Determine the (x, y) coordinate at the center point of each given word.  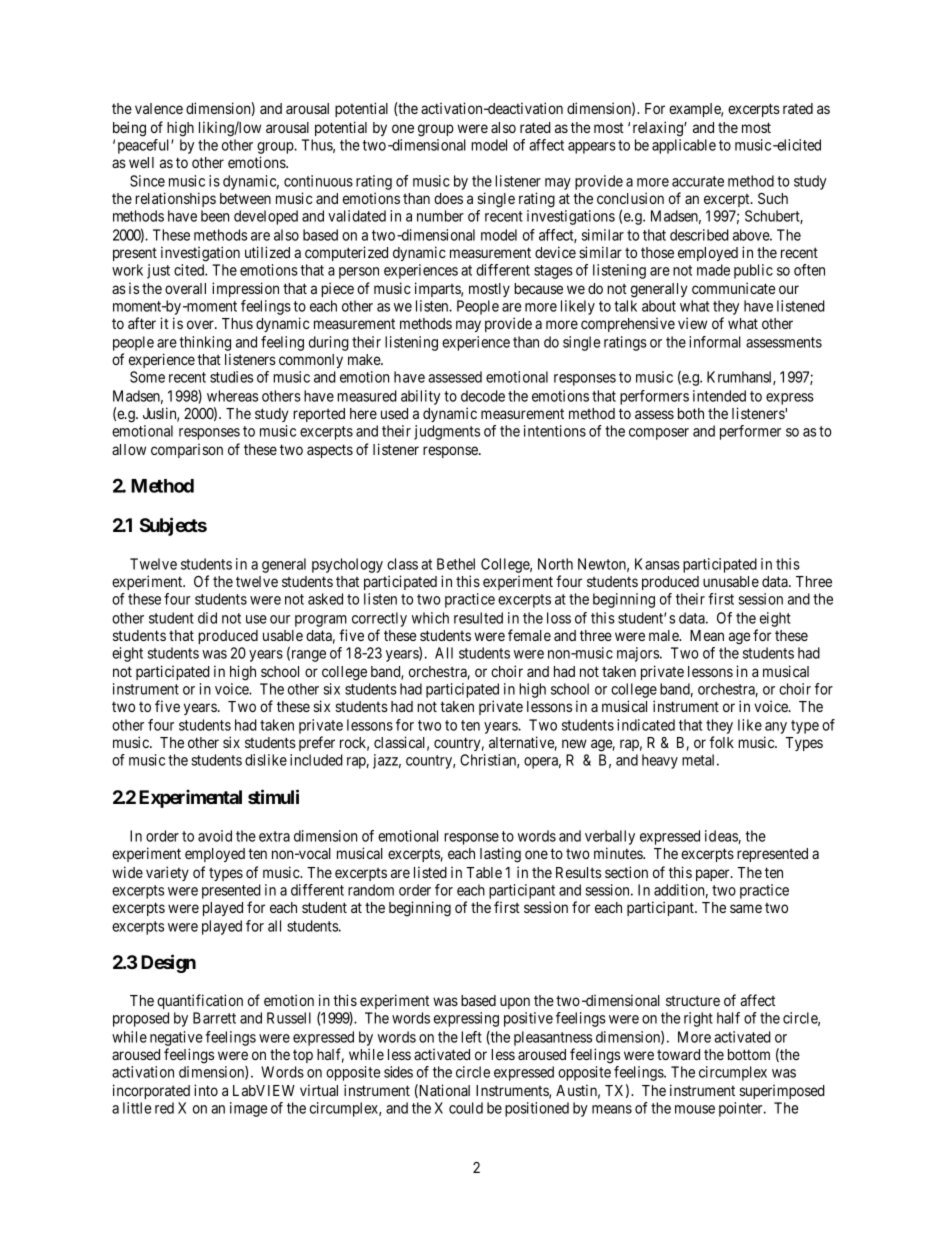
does (448, 198)
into (206, 1090)
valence (159, 108)
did (207, 618)
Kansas (657, 564)
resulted (478, 618)
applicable (684, 146)
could (466, 1108)
